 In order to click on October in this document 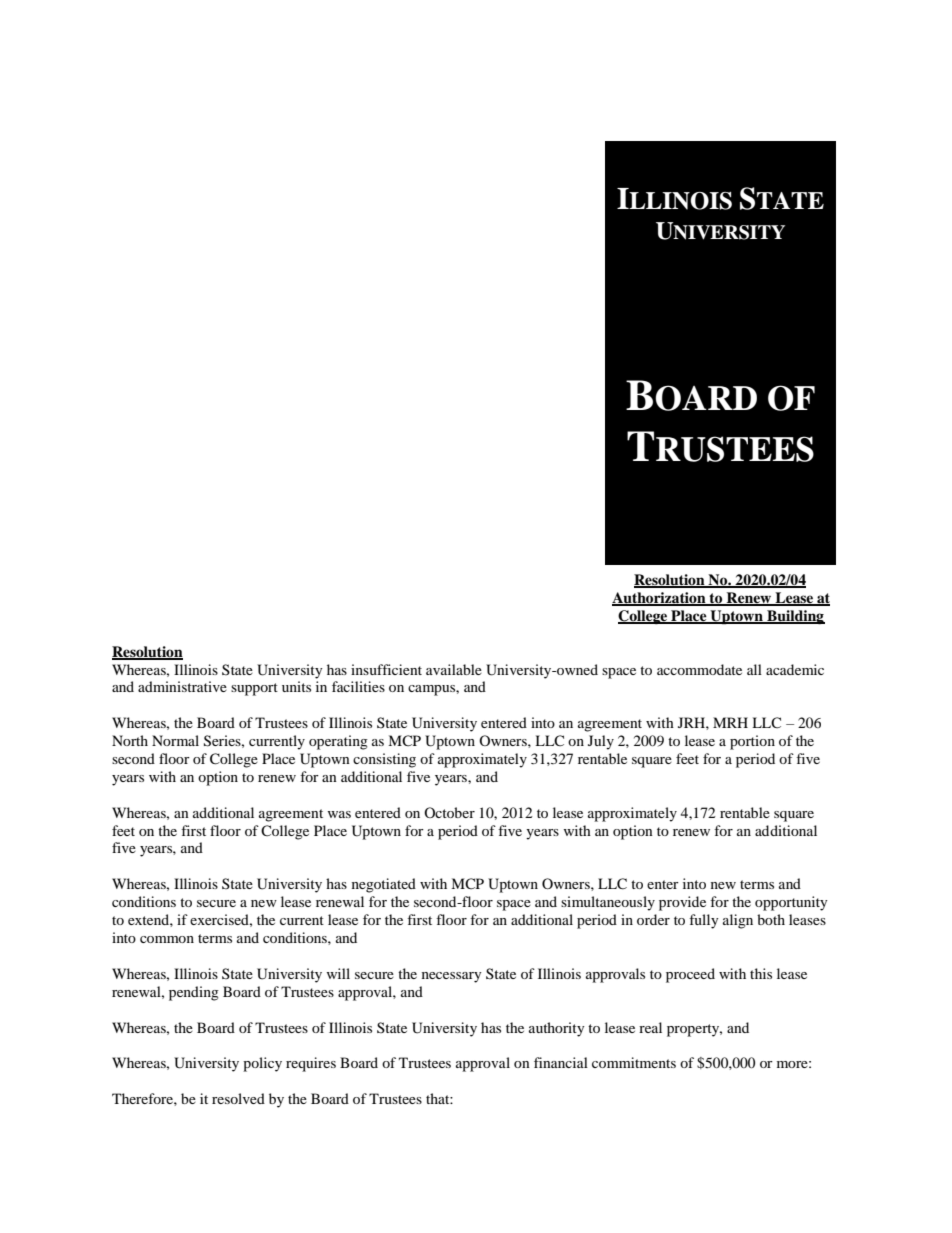, I will do `click(449, 812)`.
